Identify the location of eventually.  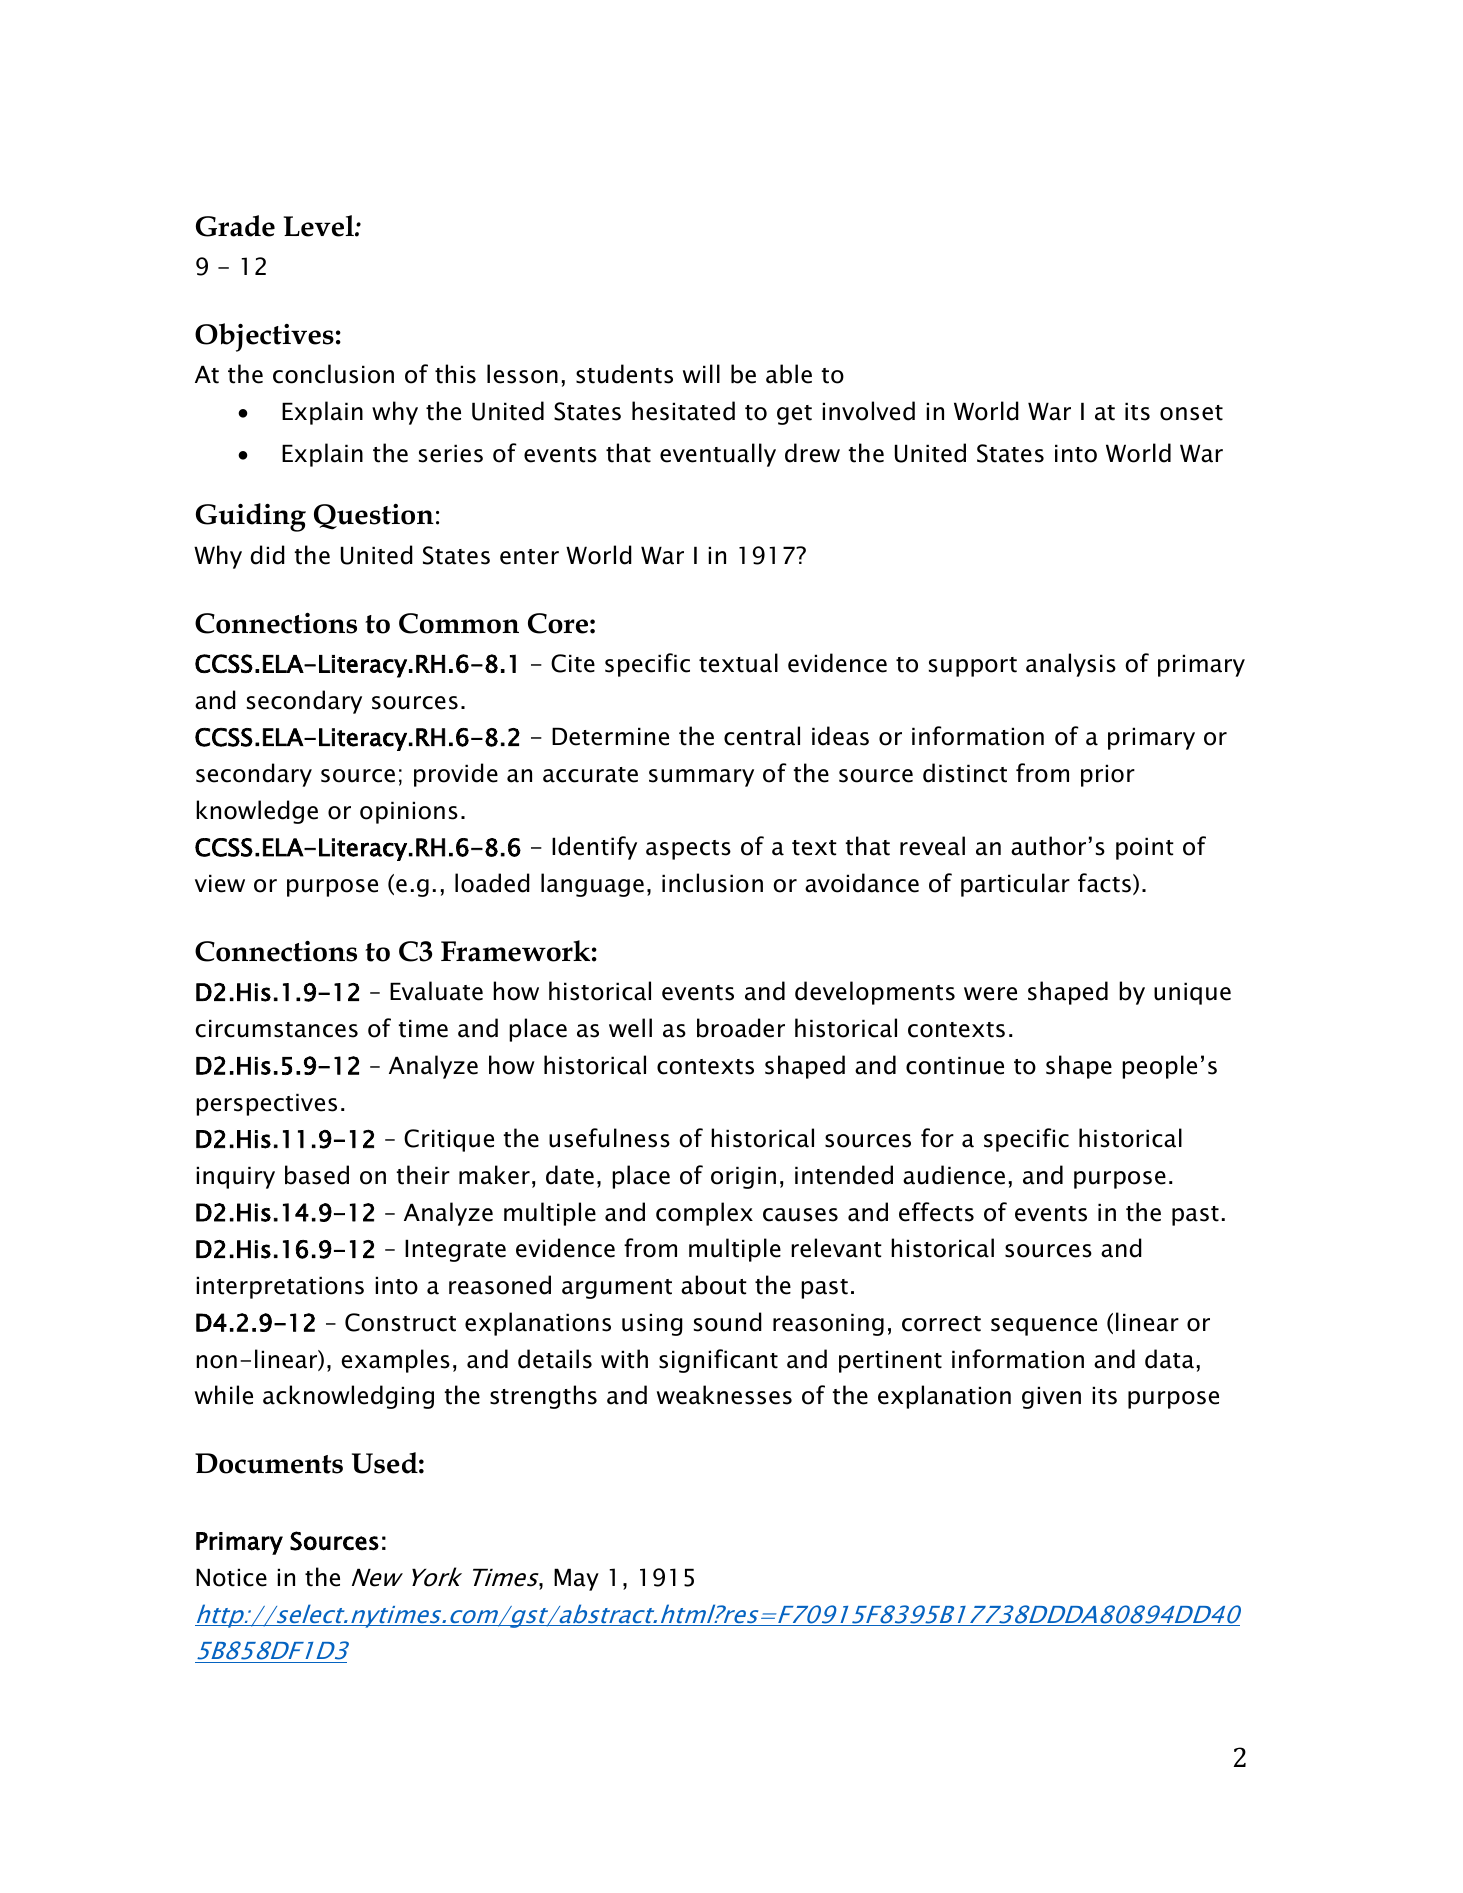
(718, 455).
